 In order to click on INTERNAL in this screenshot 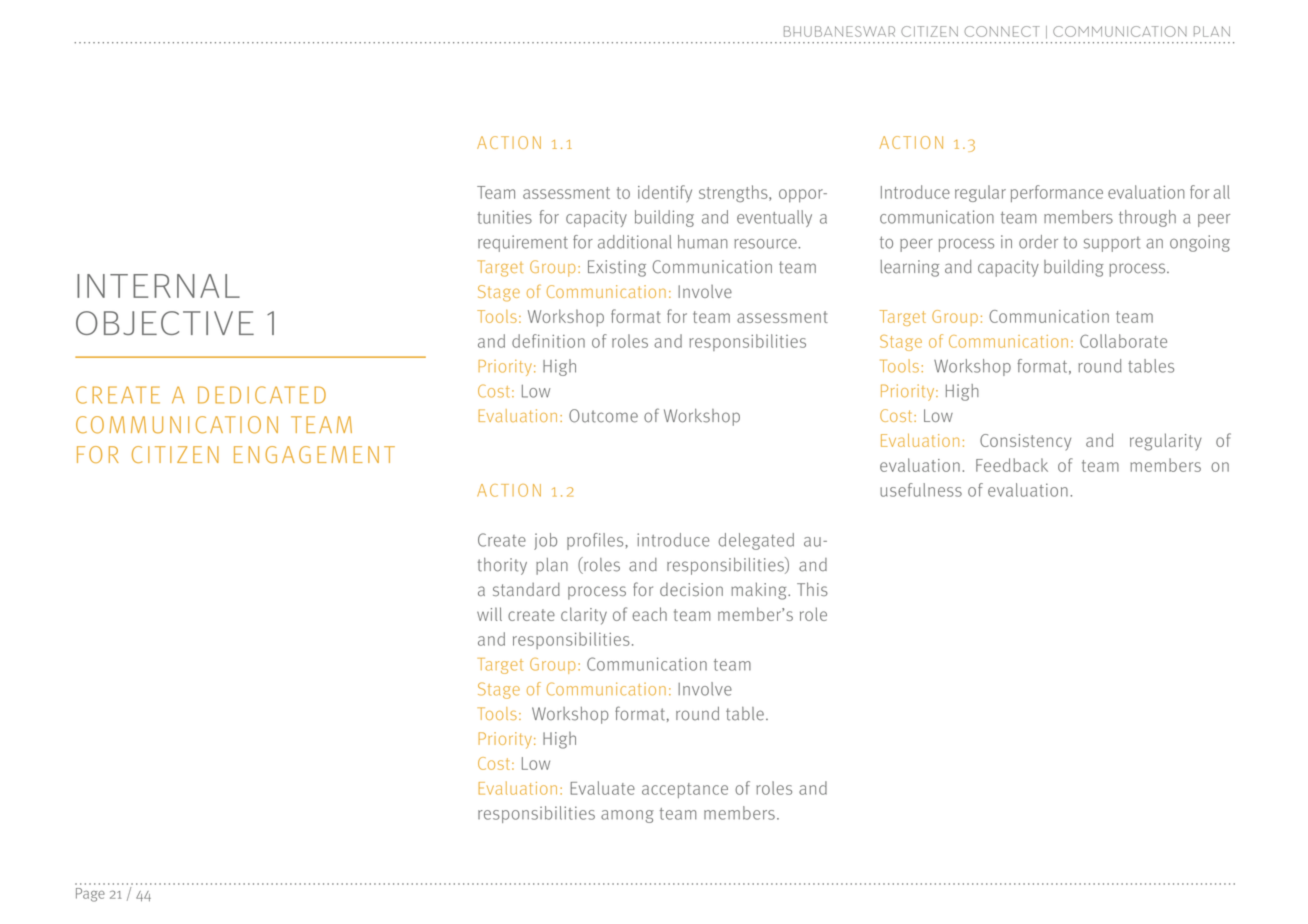, I will do `click(158, 286)`.
